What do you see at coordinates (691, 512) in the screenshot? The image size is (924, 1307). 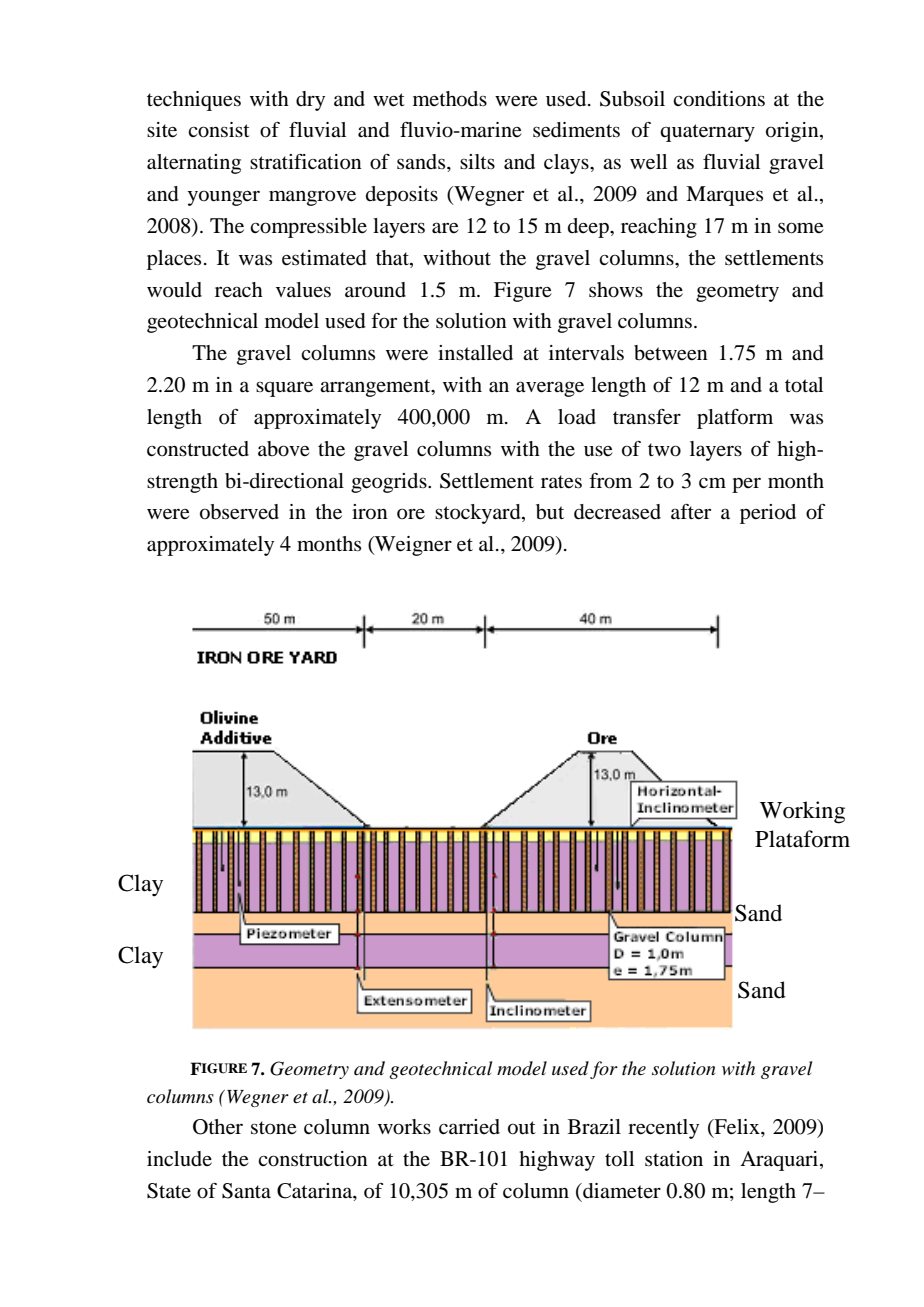 I see `after` at bounding box center [691, 512].
